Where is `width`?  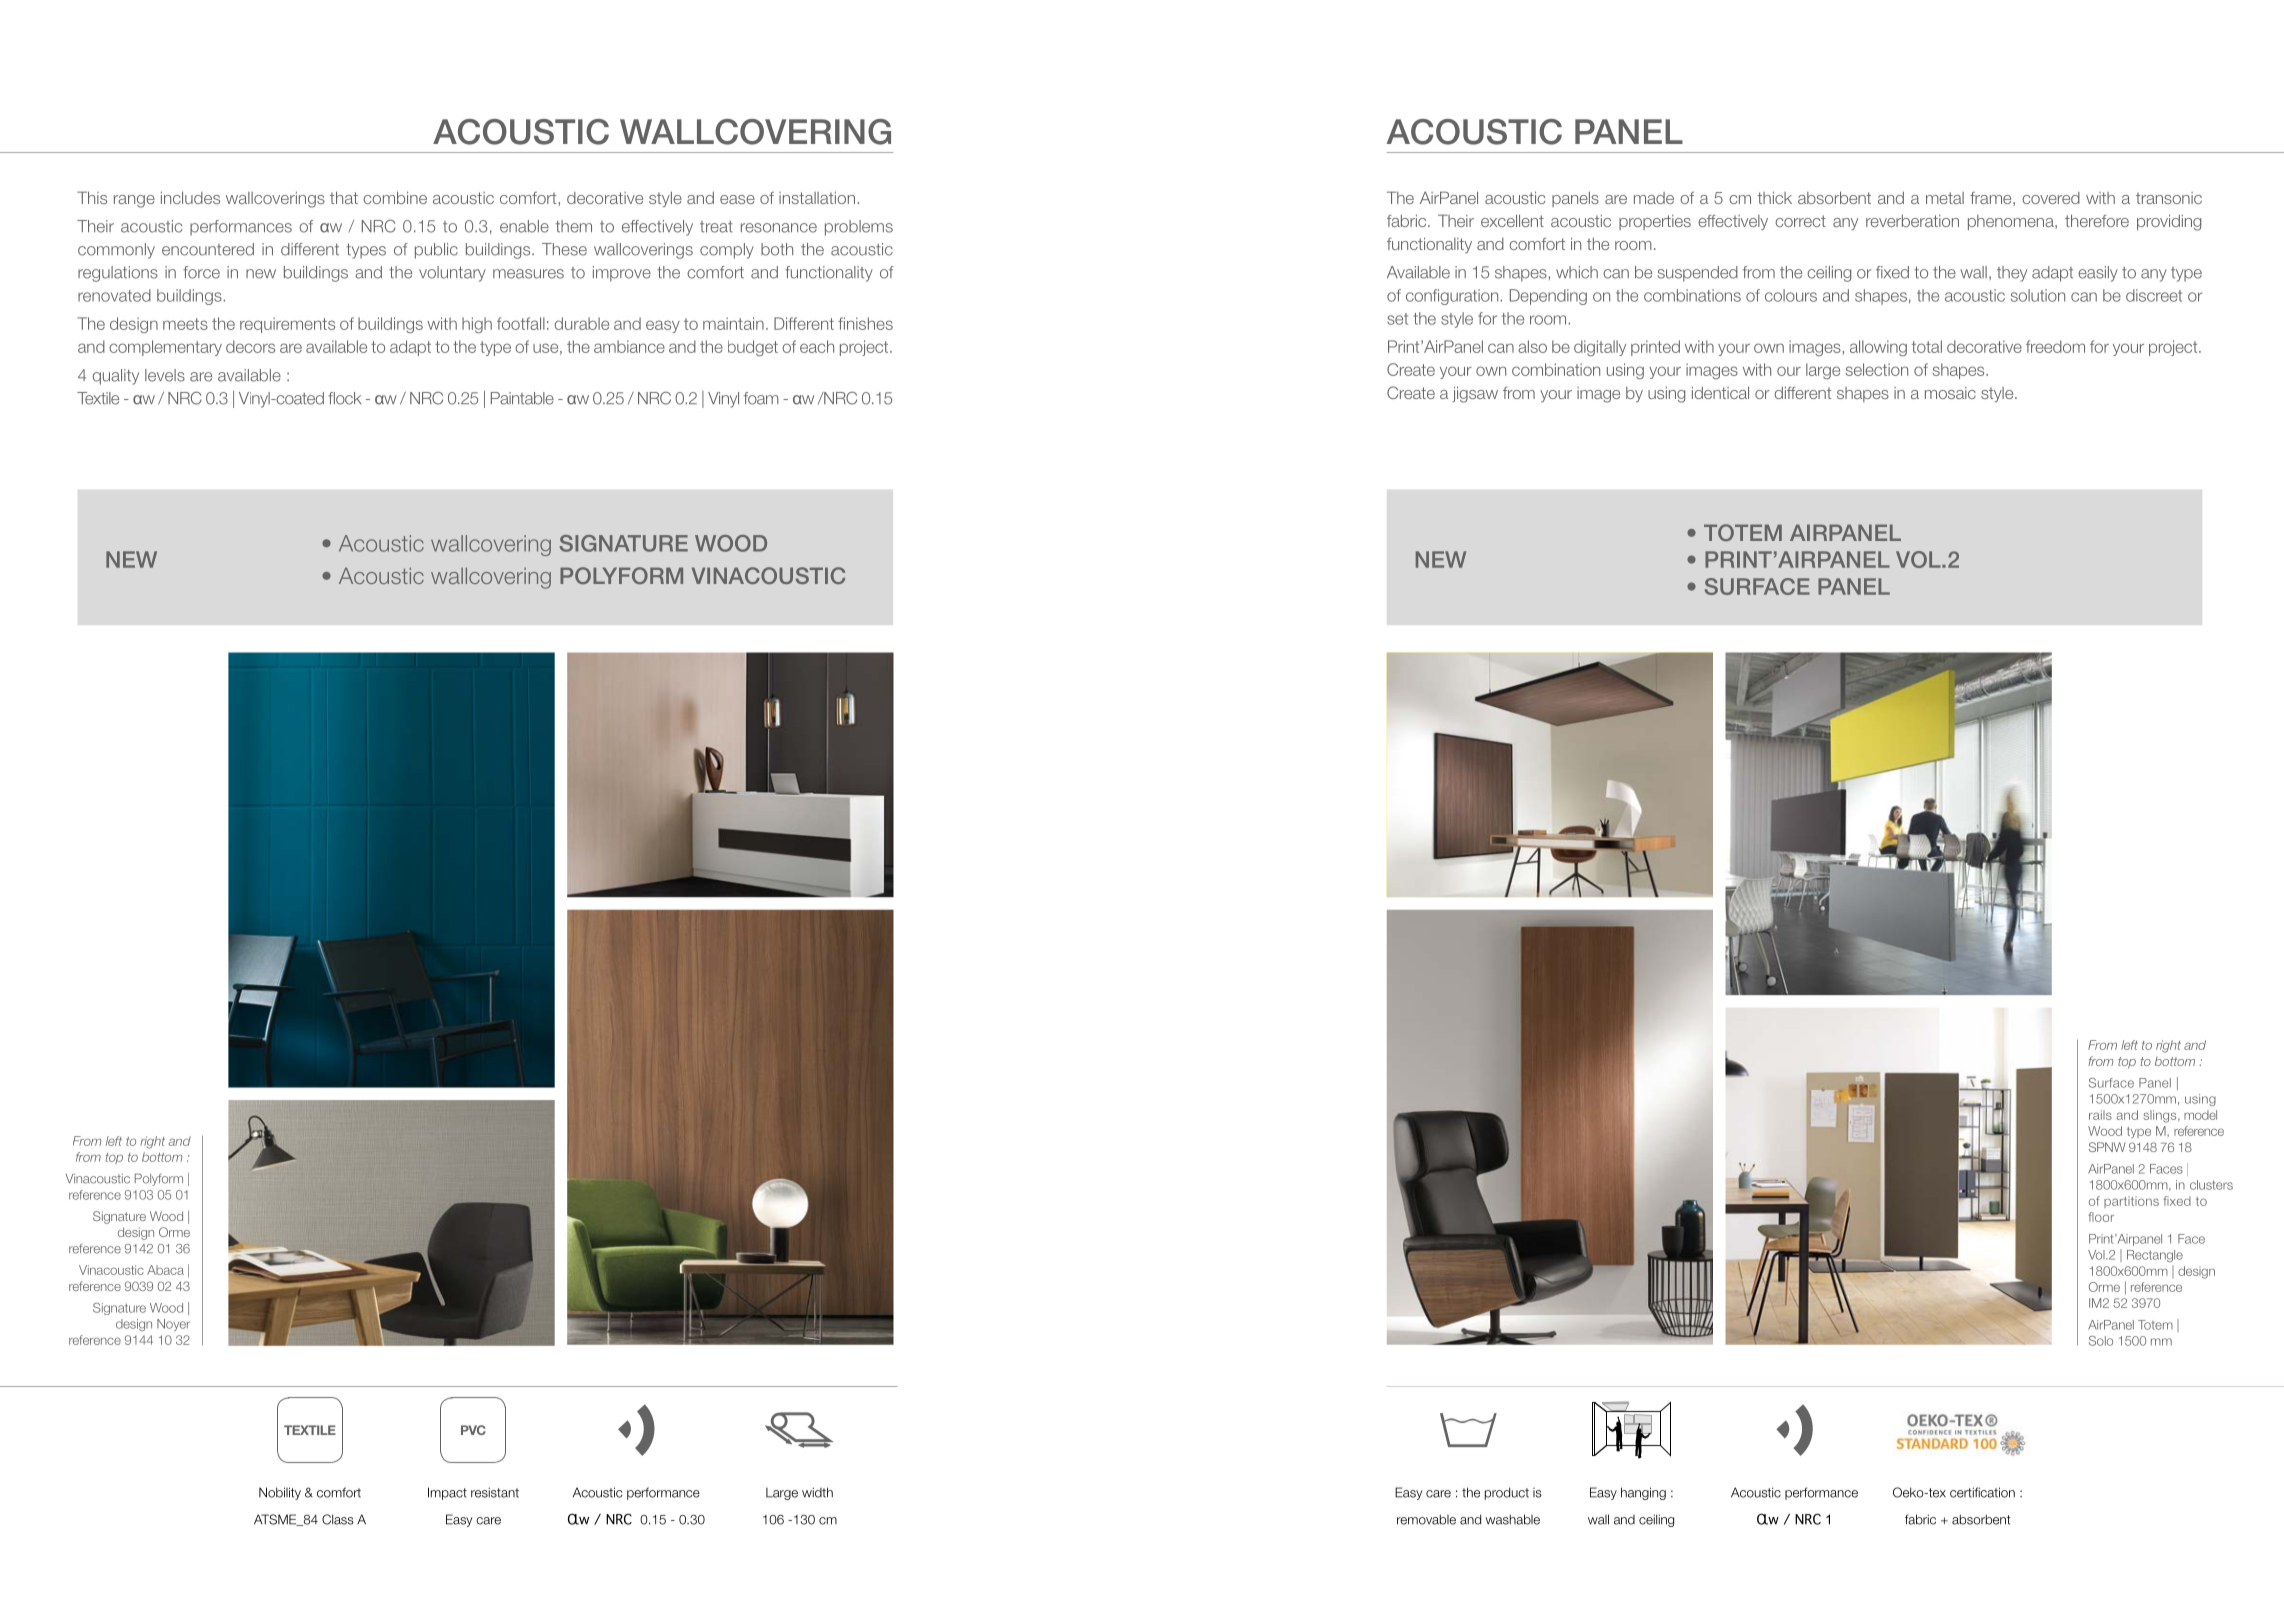 width is located at coordinates (817, 1492).
